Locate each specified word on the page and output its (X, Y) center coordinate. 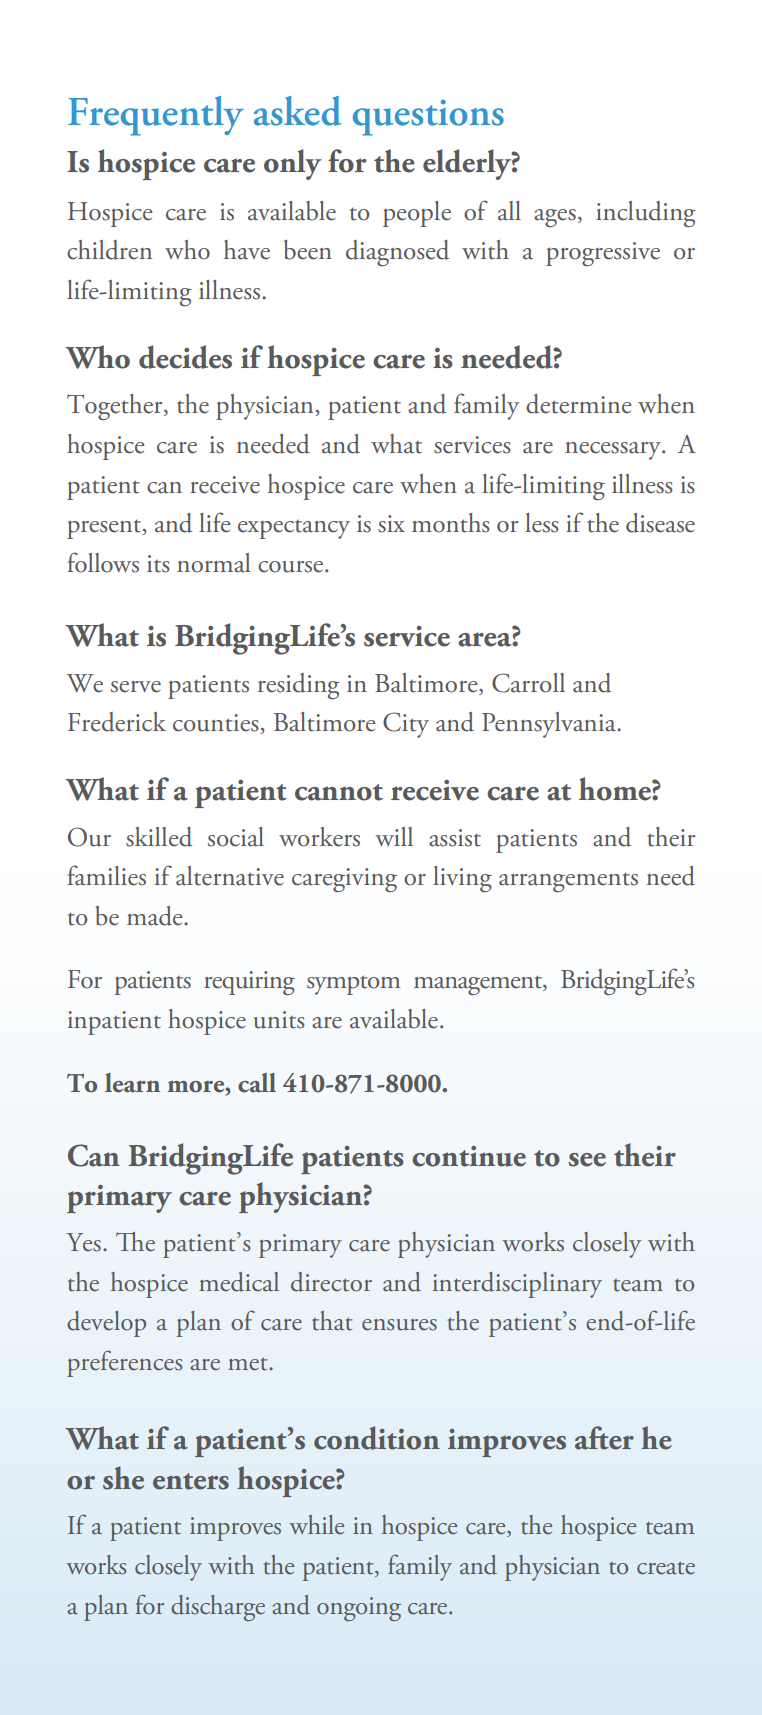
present (105, 529)
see (587, 1160)
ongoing (359, 1609)
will (394, 836)
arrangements (568, 882)
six (391, 524)
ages (555, 218)
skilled (159, 837)
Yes (83, 1242)
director (331, 1282)
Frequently (156, 116)
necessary (614, 451)
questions (428, 118)
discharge (218, 1608)
